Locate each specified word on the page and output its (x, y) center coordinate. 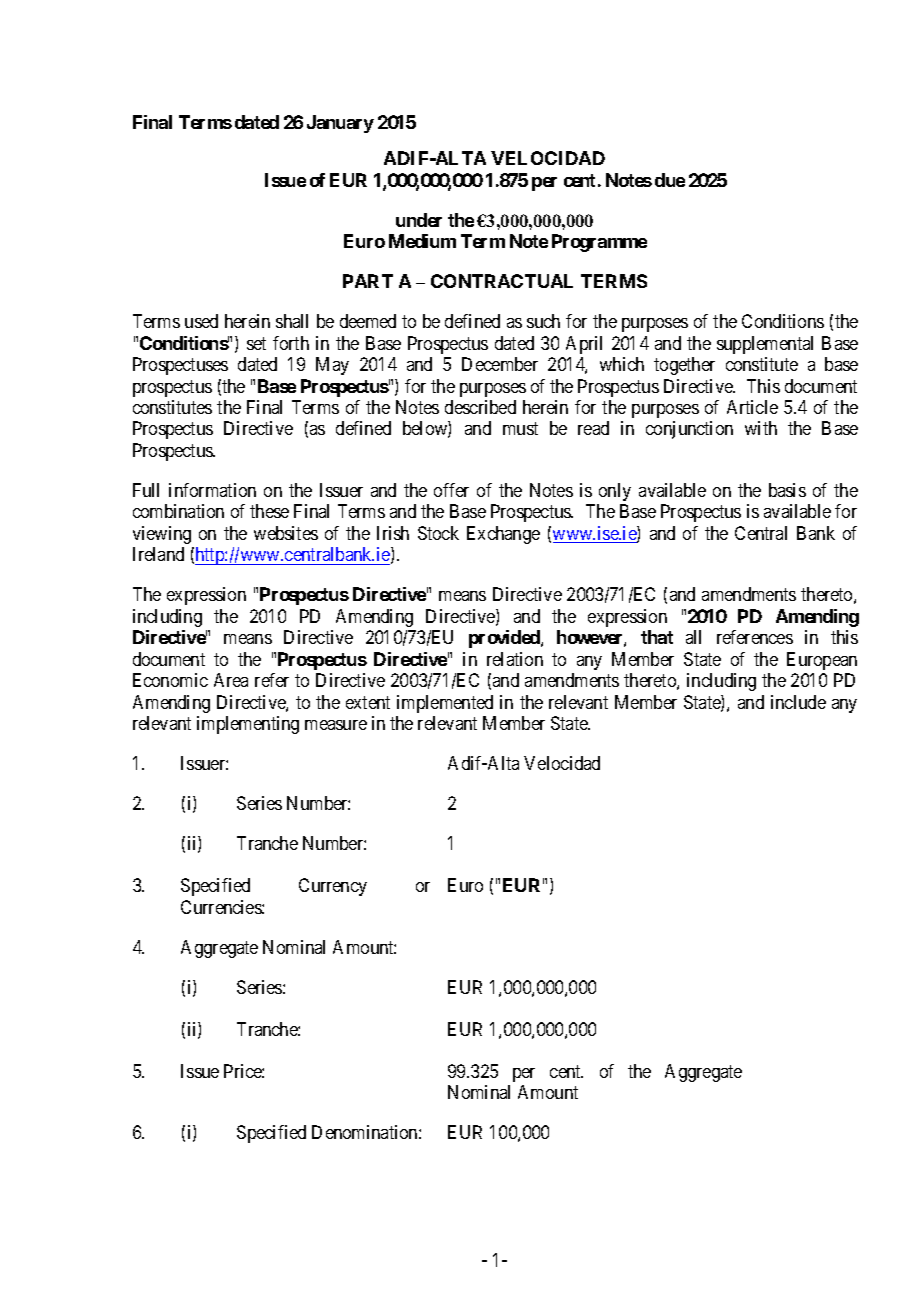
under (419, 220)
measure (336, 725)
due (670, 180)
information (212, 490)
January (340, 124)
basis (787, 490)
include (798, 702)
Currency (333, 887)
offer (451, 490)
